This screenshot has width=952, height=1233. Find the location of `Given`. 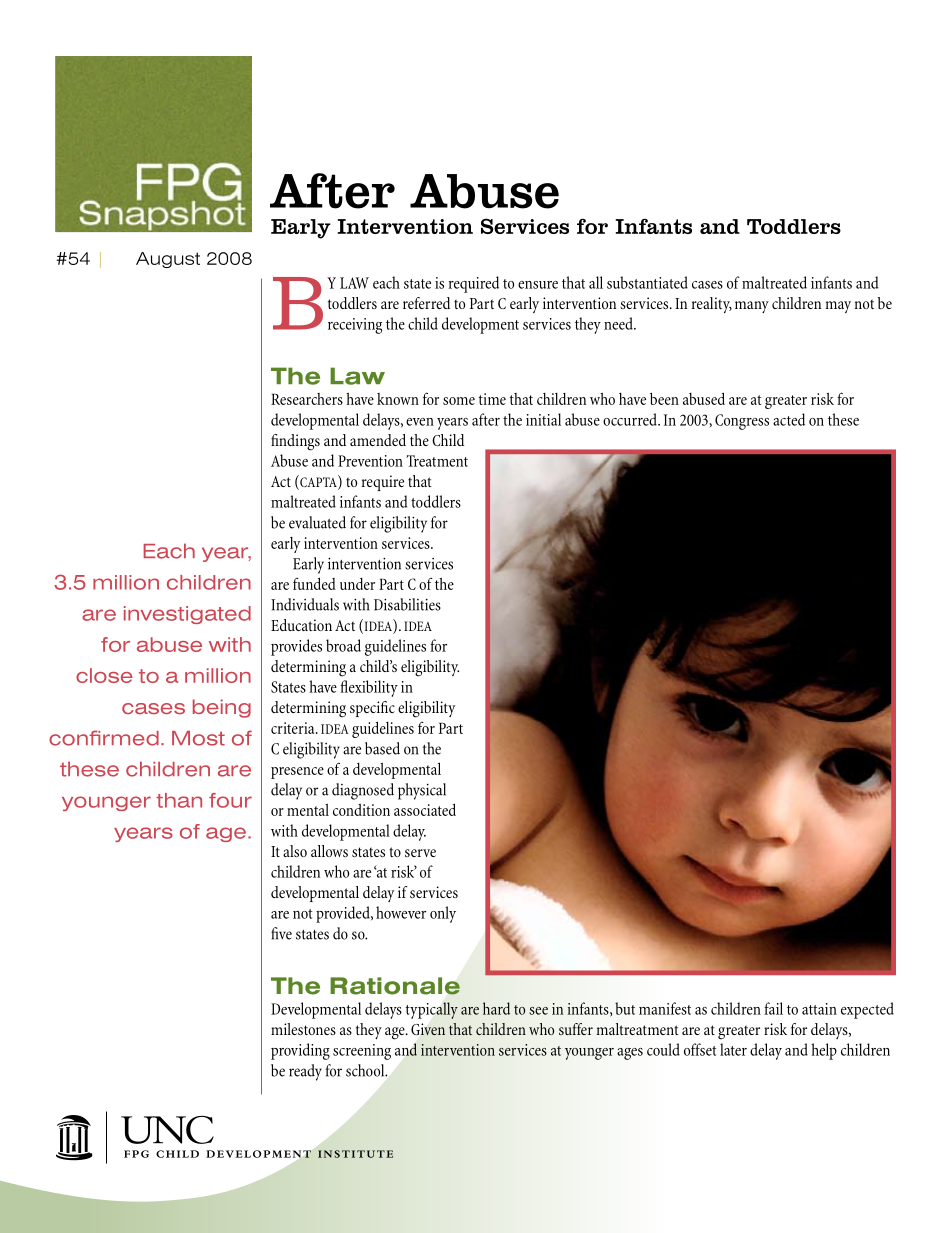

Given is located at coordinates (428, 1029).
